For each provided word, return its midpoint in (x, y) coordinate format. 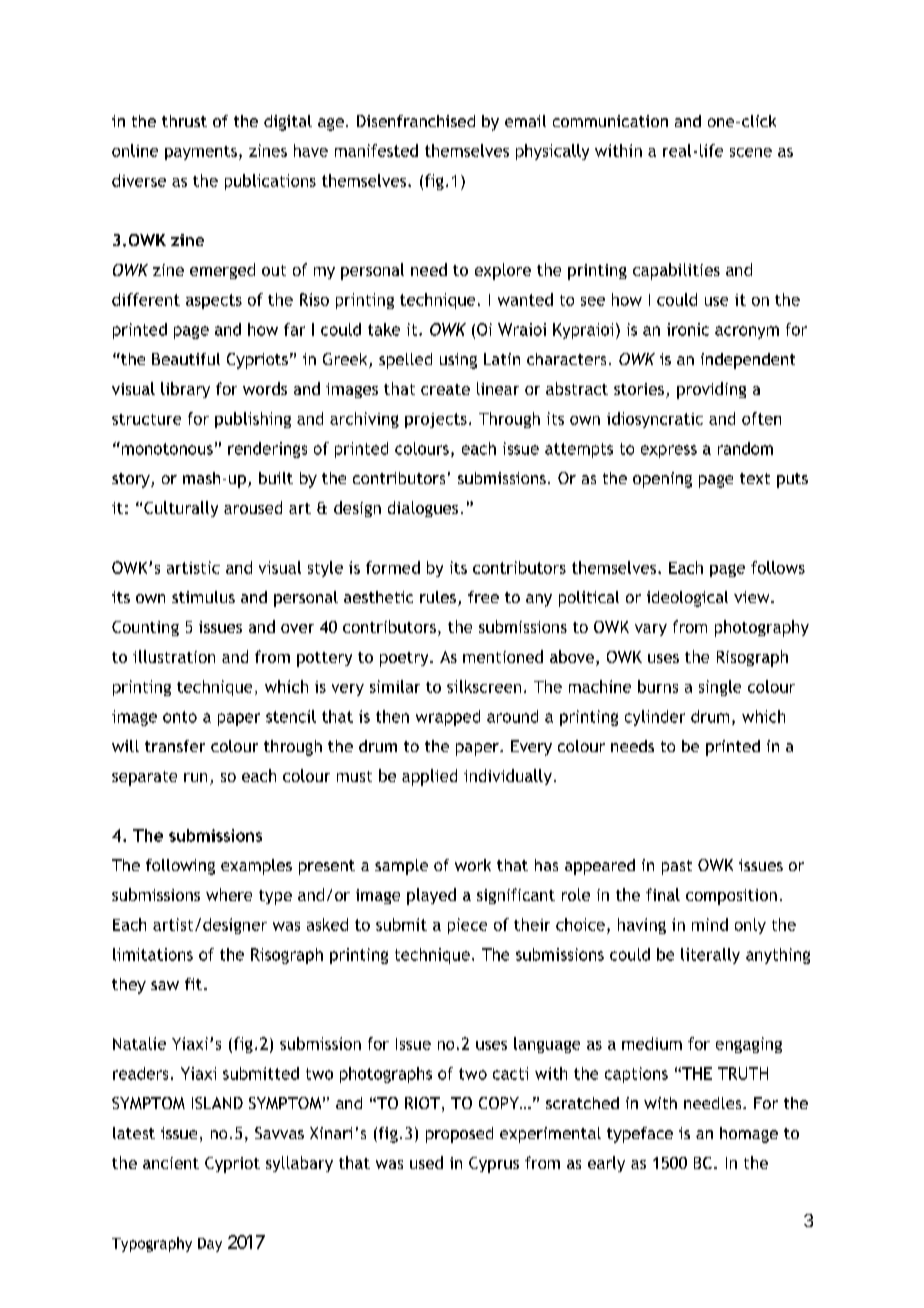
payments (201, 153)
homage (749, 1135)
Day (210, 1245)
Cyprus (494, 1165)
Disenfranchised (416, 121)
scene (751, 152)
